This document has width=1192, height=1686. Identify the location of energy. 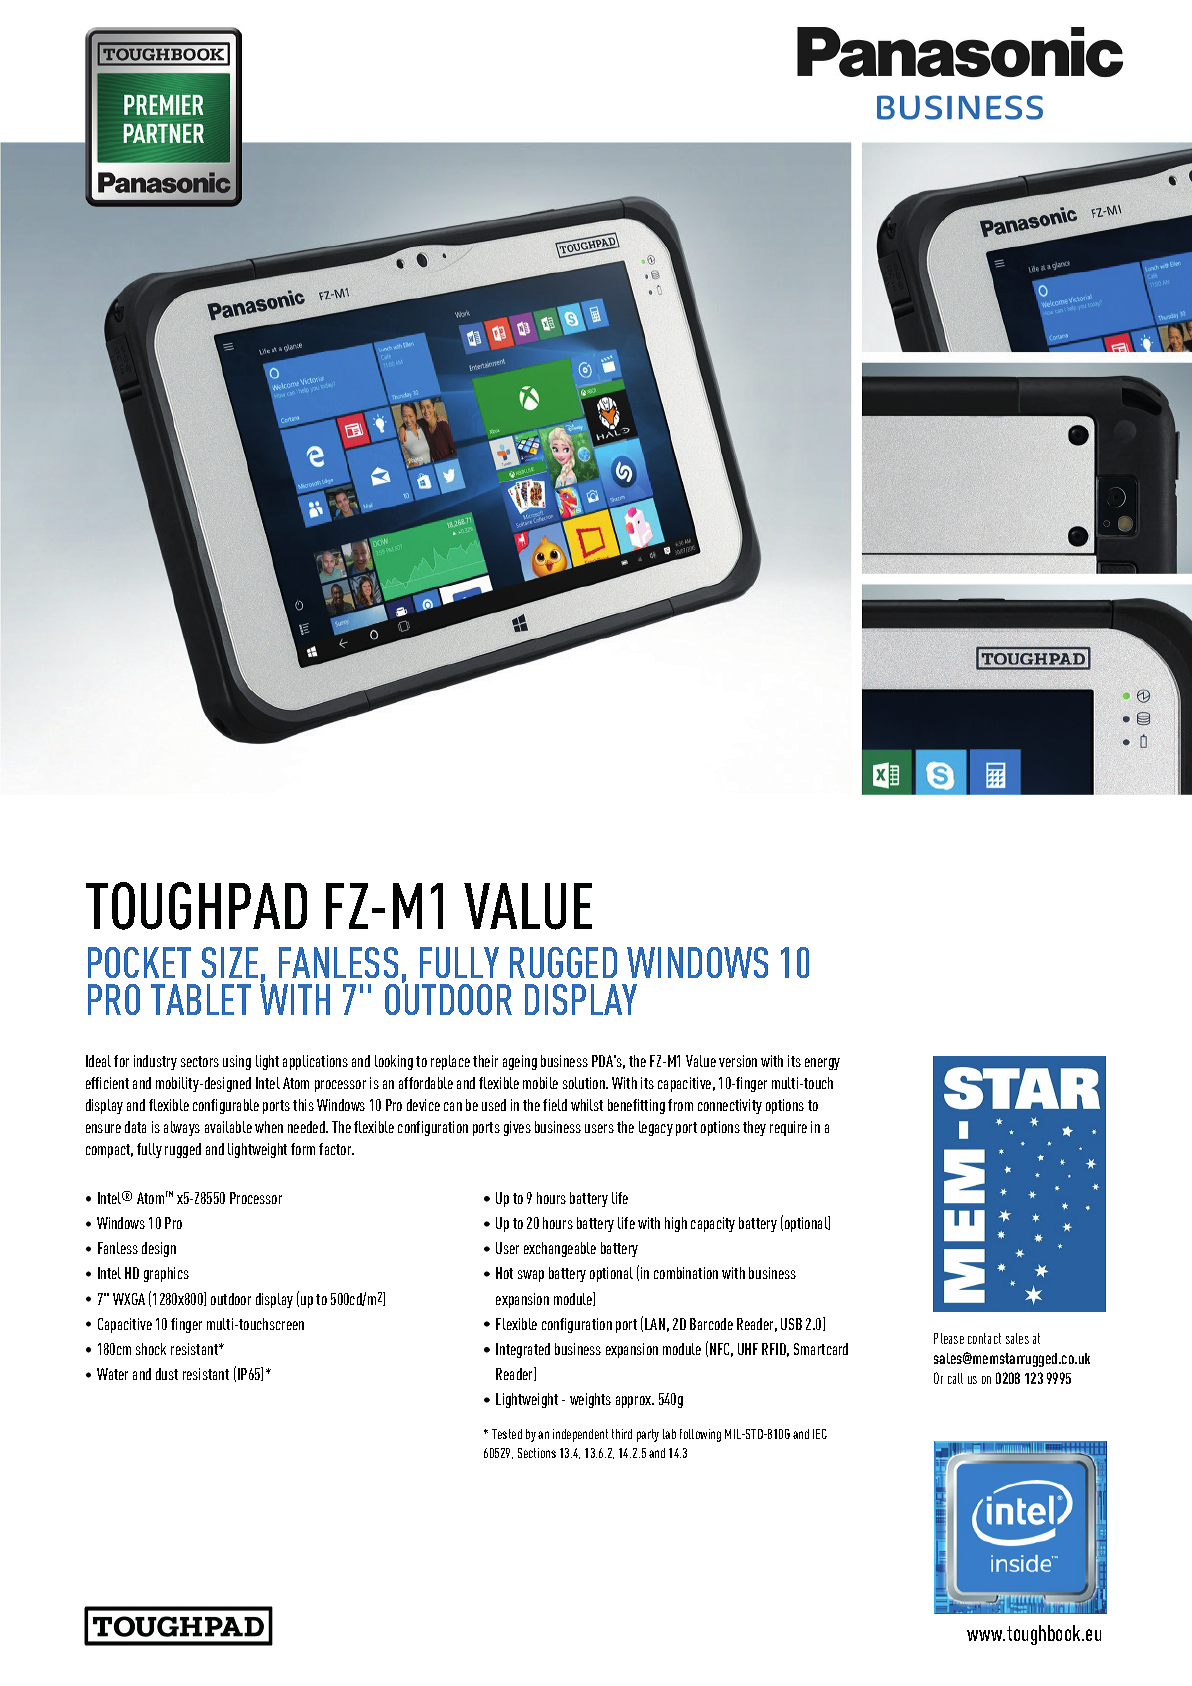
(822, 1064).
